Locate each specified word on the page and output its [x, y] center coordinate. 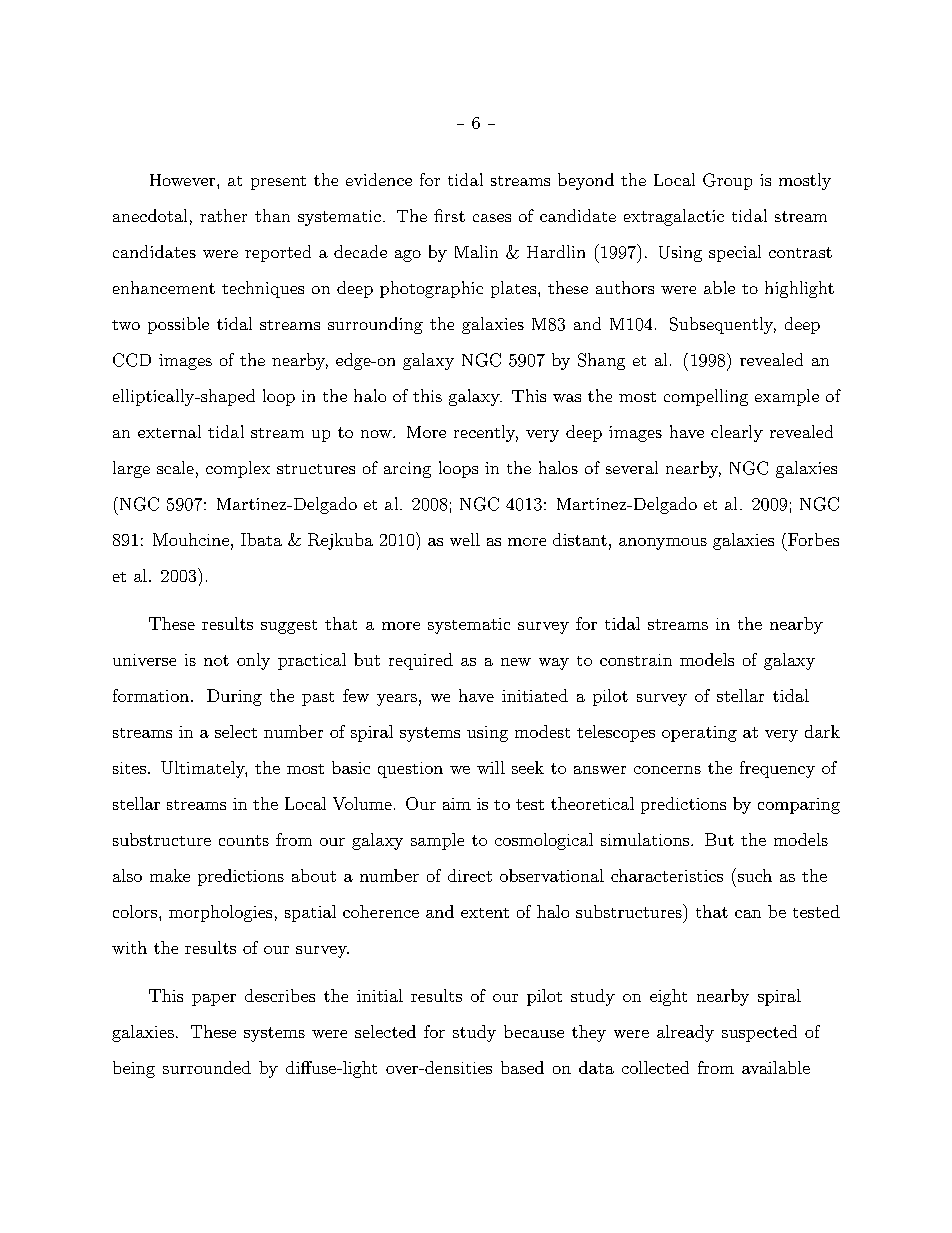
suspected [759, 1033]
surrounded [207, 1067]
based [522, 1067]
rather [223, 215]
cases [492, 218]
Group [727, 181]
